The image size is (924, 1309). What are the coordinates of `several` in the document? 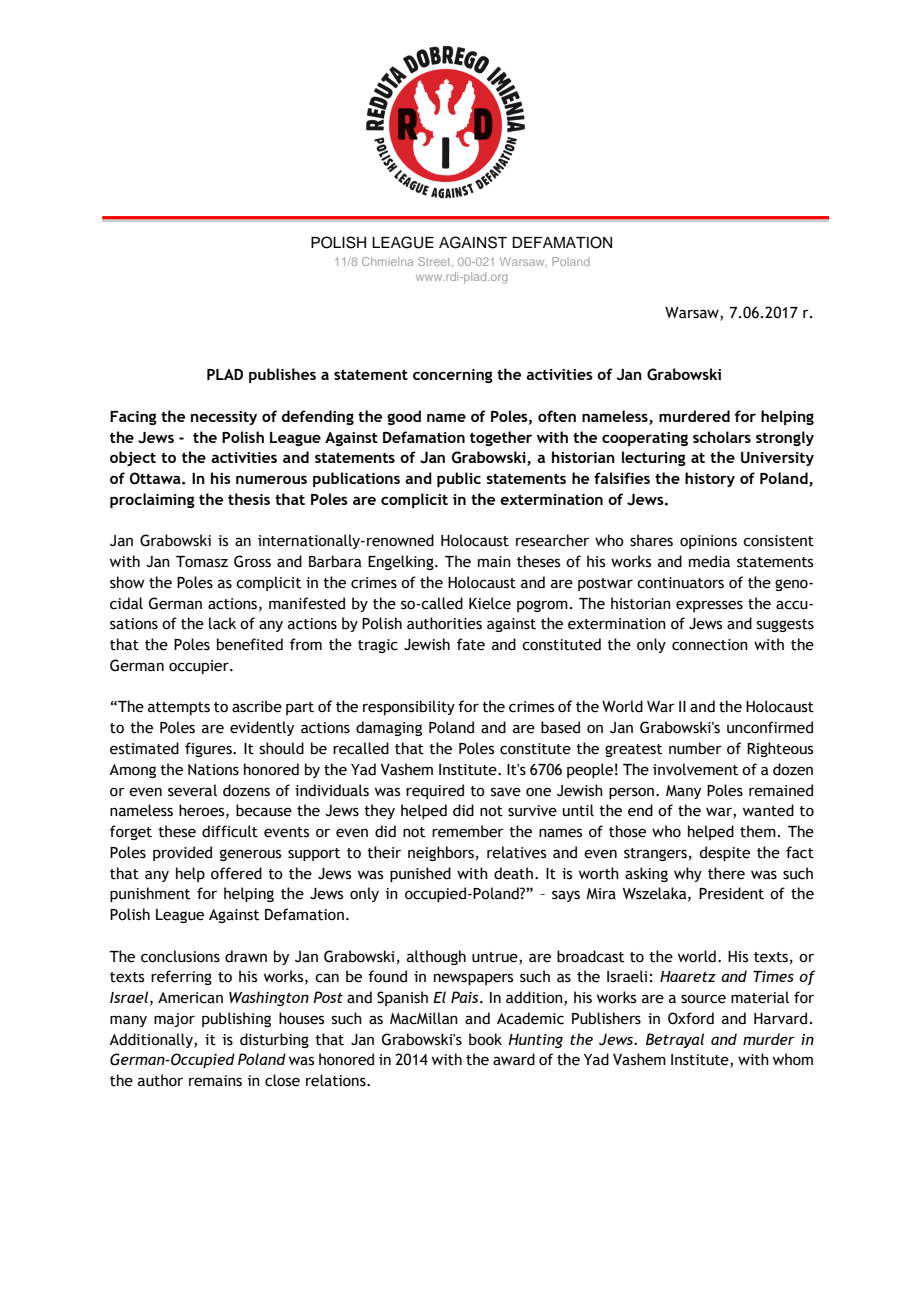 It's located at (192, 790).
